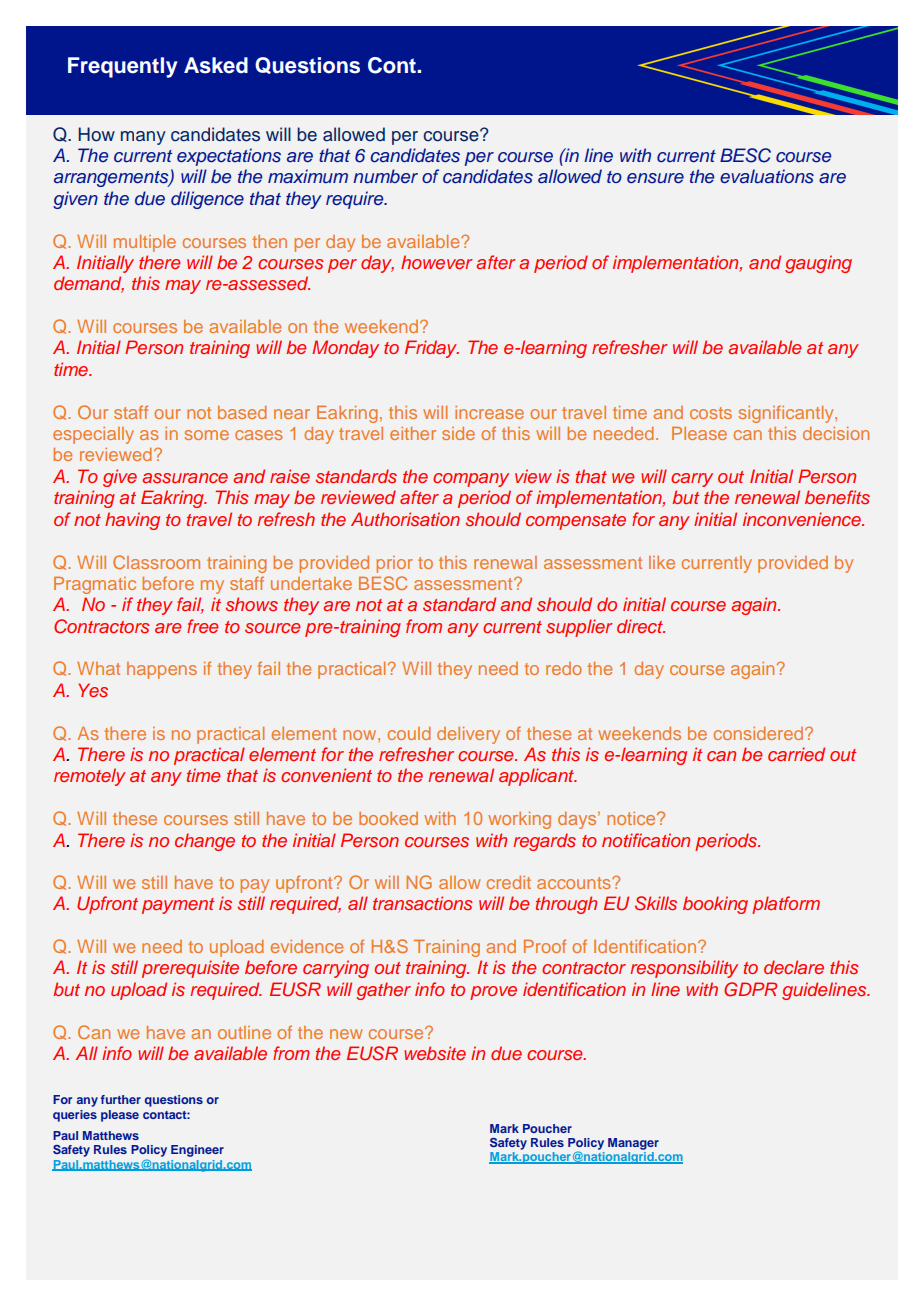 The image size is (924, 1308). Describe the element at coordinates (143, 138) in the screenshot. I see `many` at that location.
